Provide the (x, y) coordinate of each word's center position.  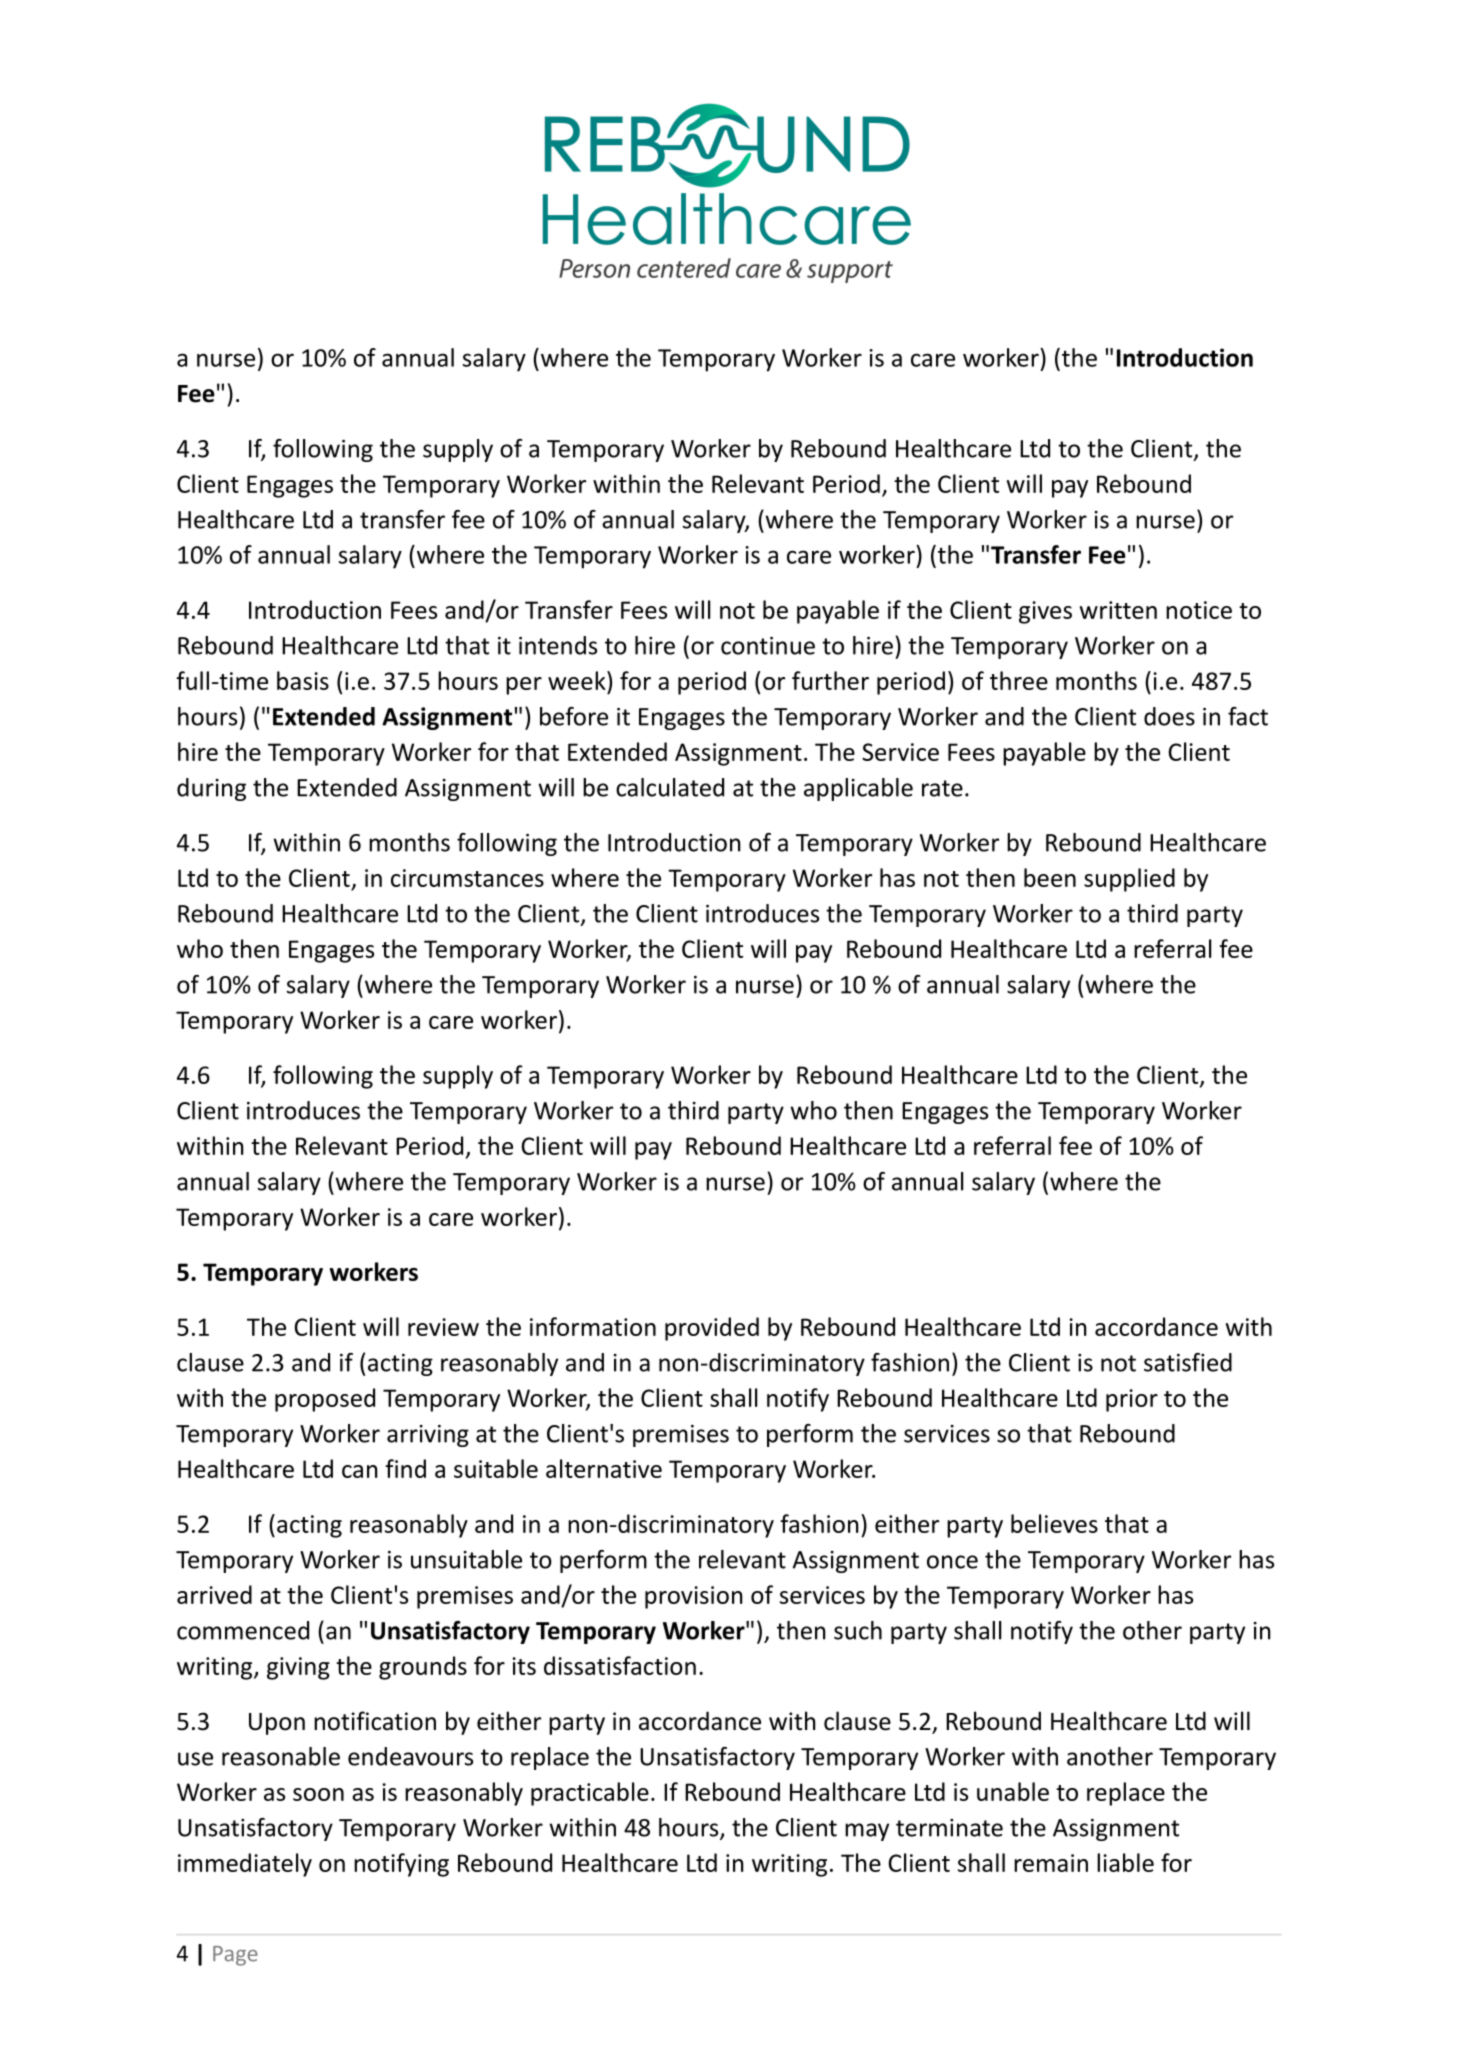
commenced (243, 1630)
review (443, 1327)
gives (1045, 612)
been (1050, 877)
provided (712, 1329)
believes (1054, 1523)
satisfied (1188, 1362)
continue (768, 646)
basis (303, 680)
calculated (670, 787)
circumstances (467, 878)
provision (694, 1597)
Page (235, 1956)
